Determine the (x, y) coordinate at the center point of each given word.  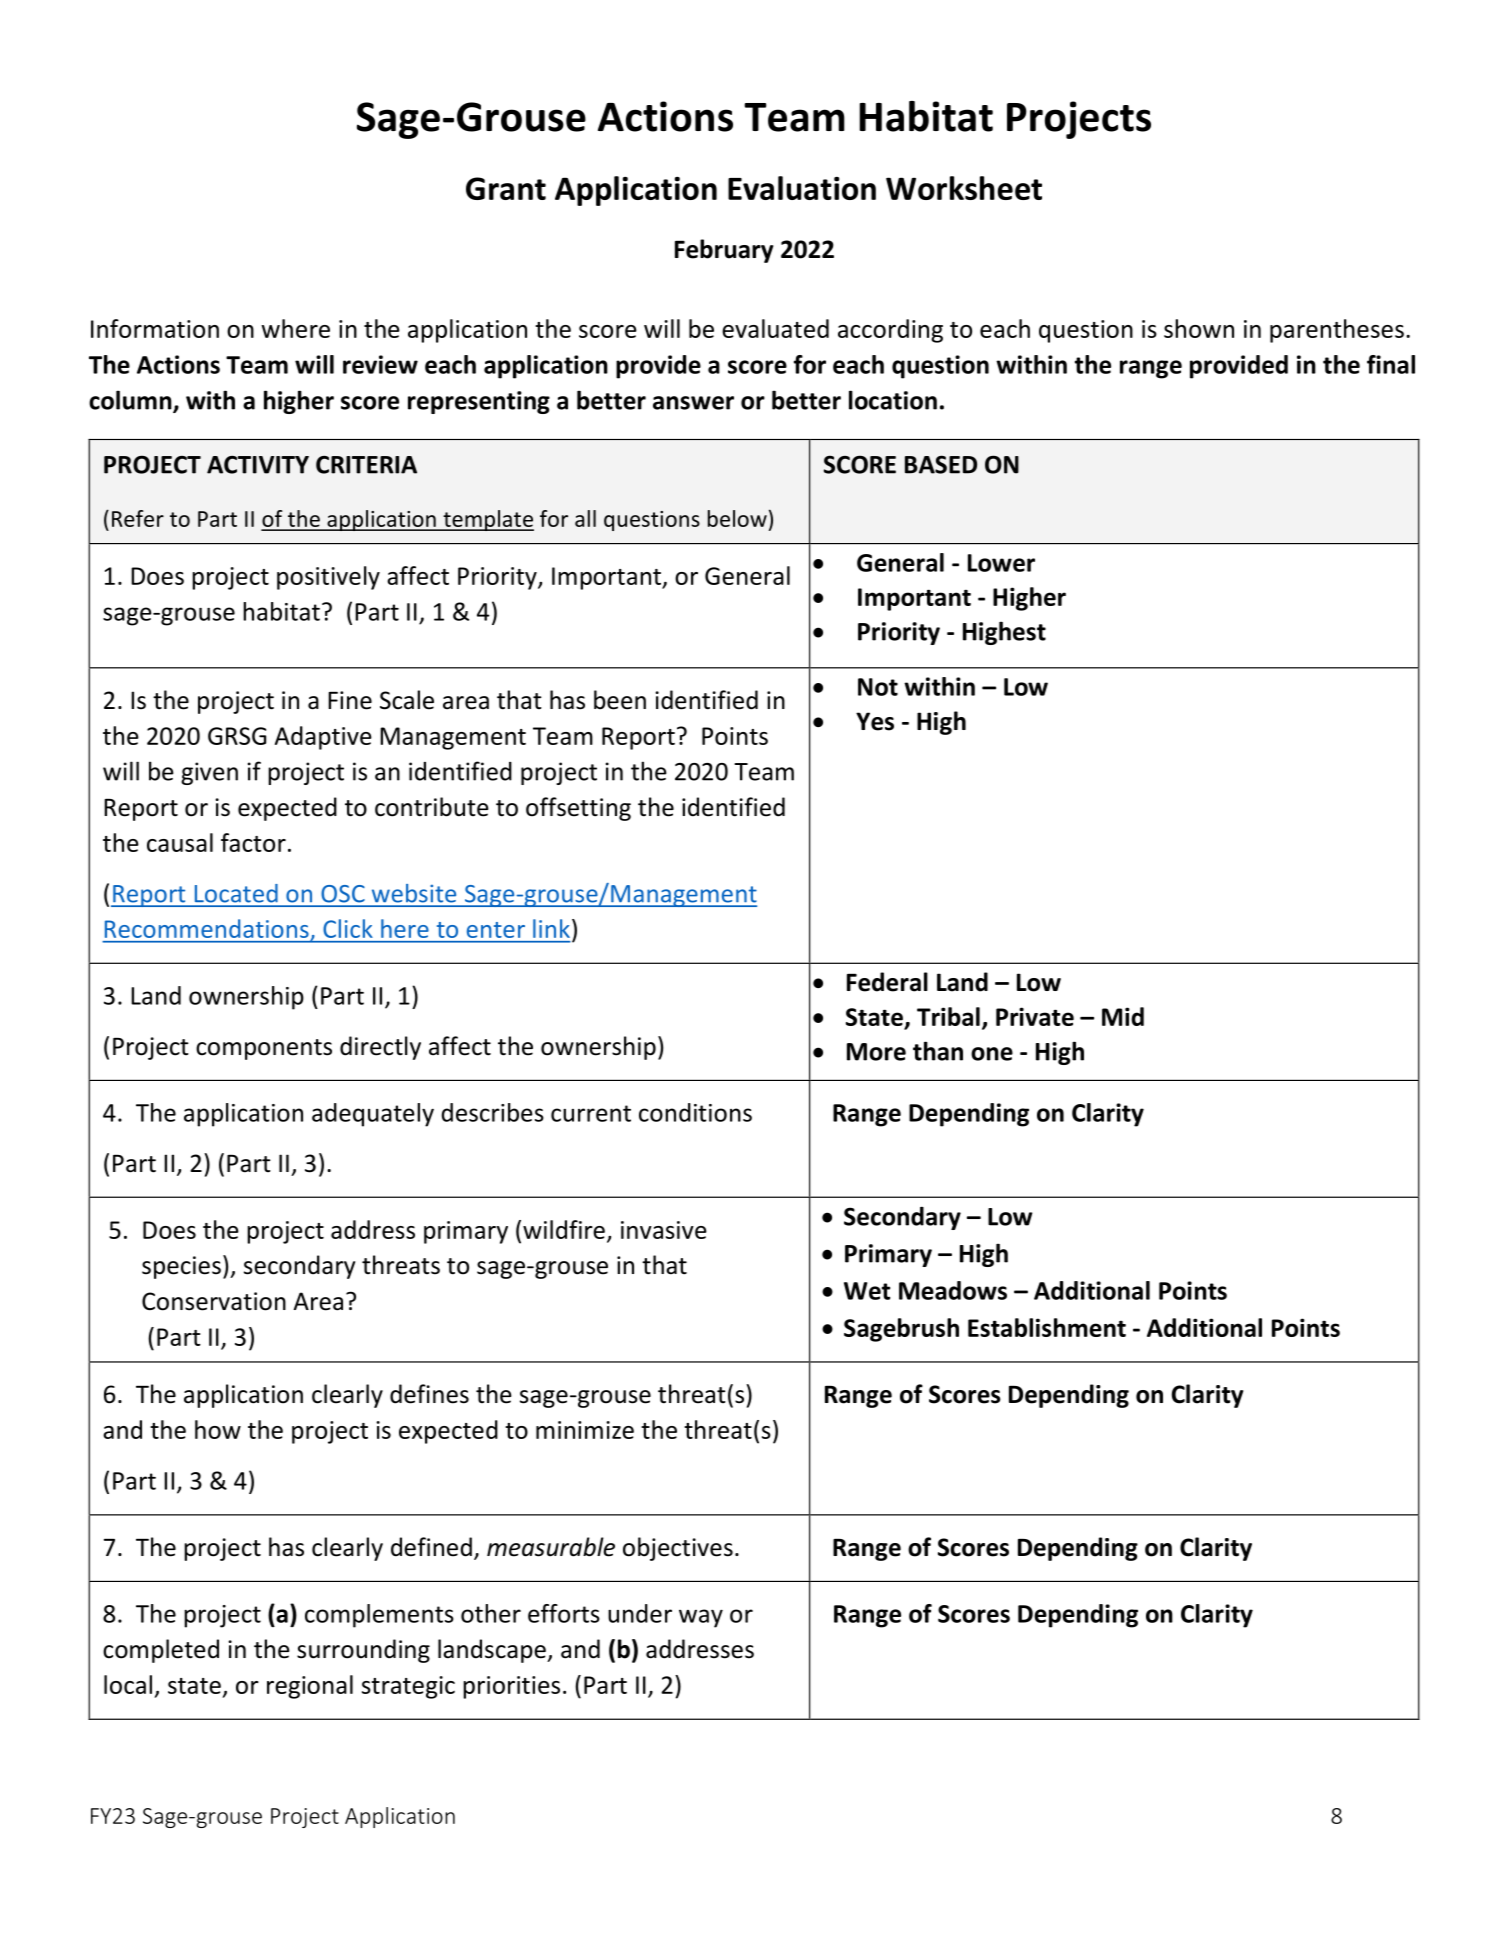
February (724, 251)
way (701, 1618)
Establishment (1047, 1327)
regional (310, 1687)
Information (155, 328)
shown (1199, 328)
